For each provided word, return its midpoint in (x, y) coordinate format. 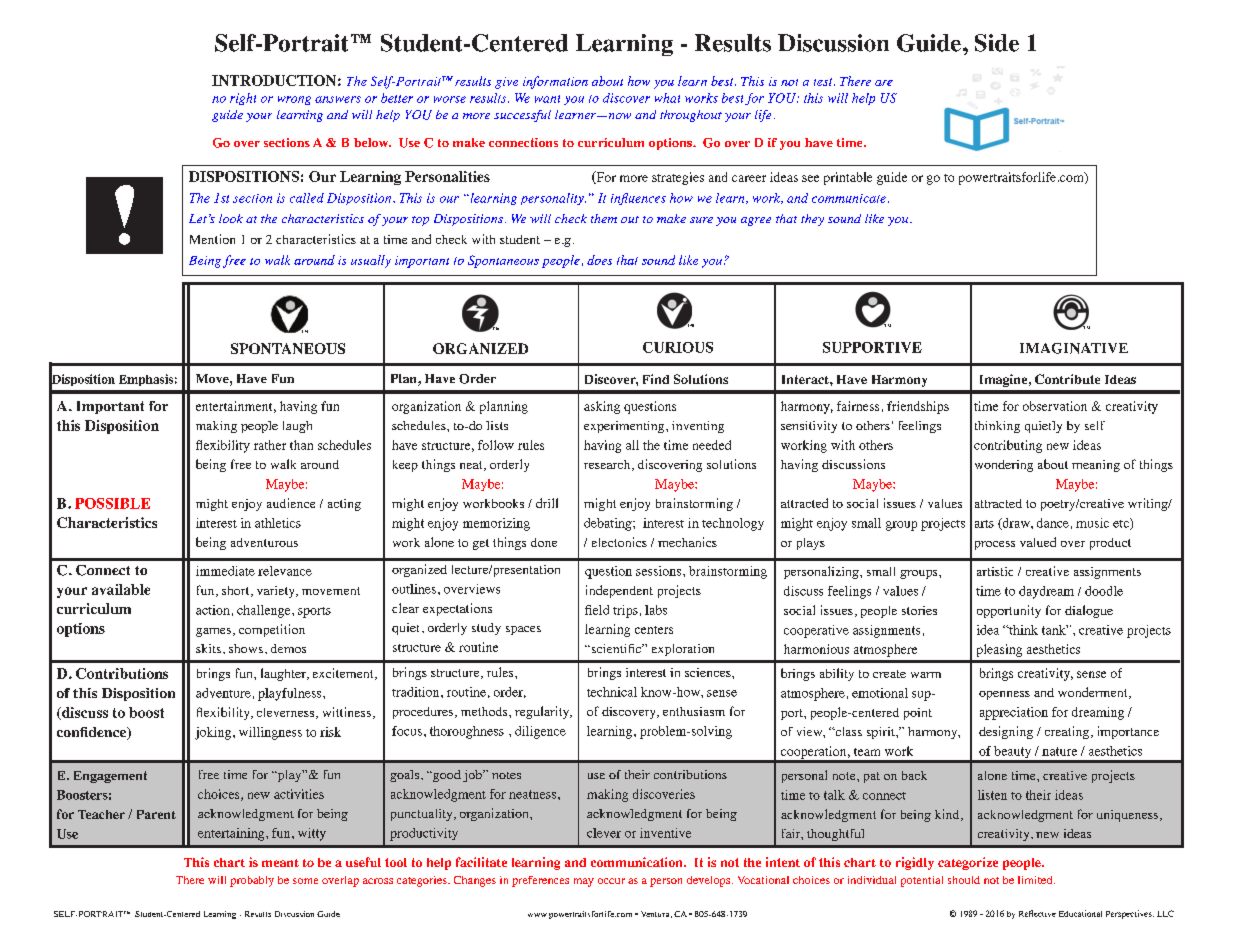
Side (997, 43)
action (213, 610)
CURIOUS (678, 347)
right (243, 99)
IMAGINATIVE (1074, 348)
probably (252, 881)
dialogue (1089, 611)
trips (625, 611)
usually (371, 261)
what (667, 98)
